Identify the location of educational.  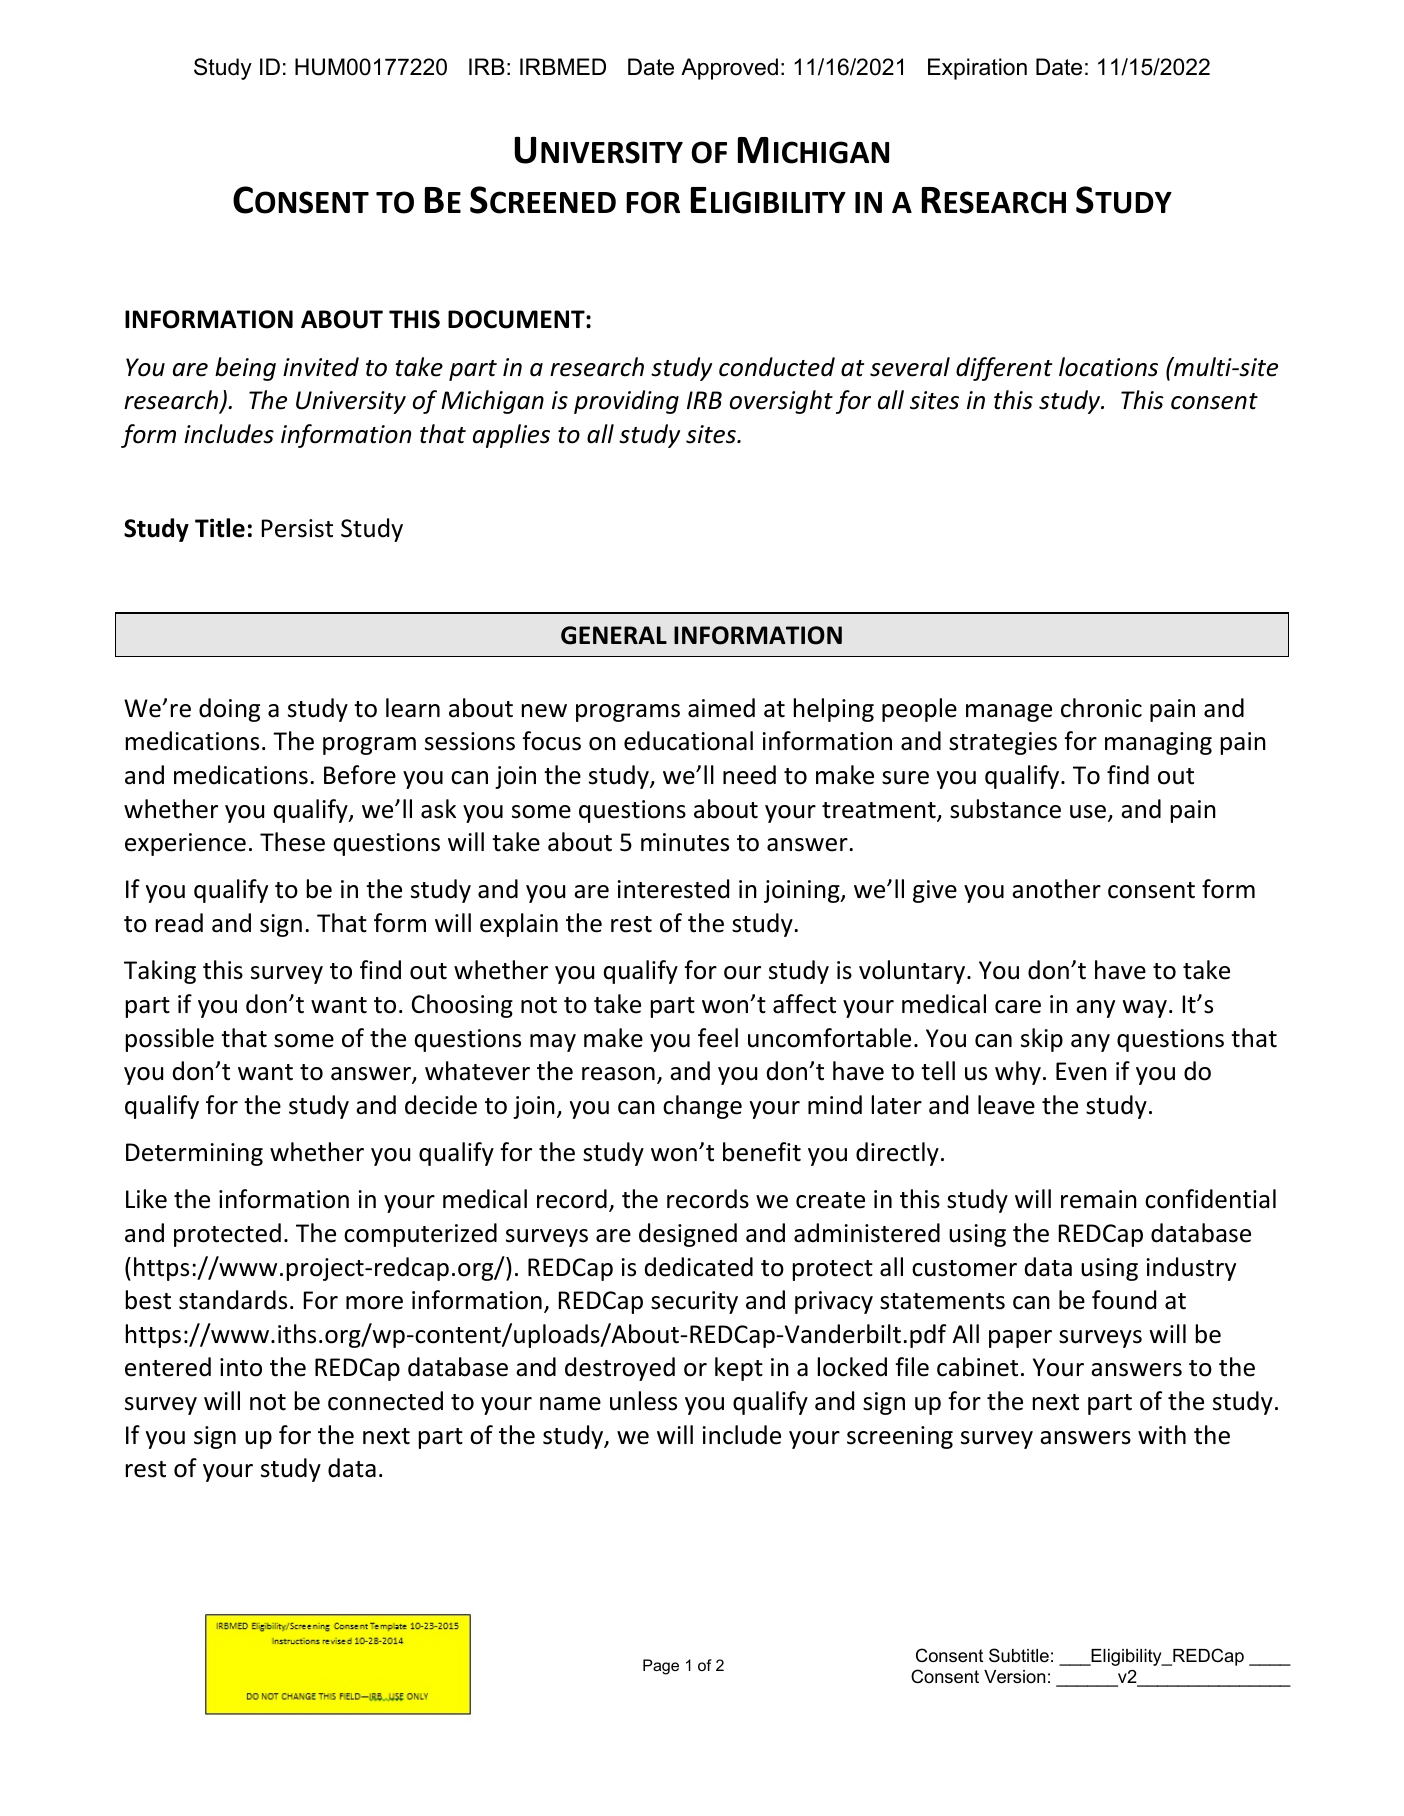
(688, 741).
